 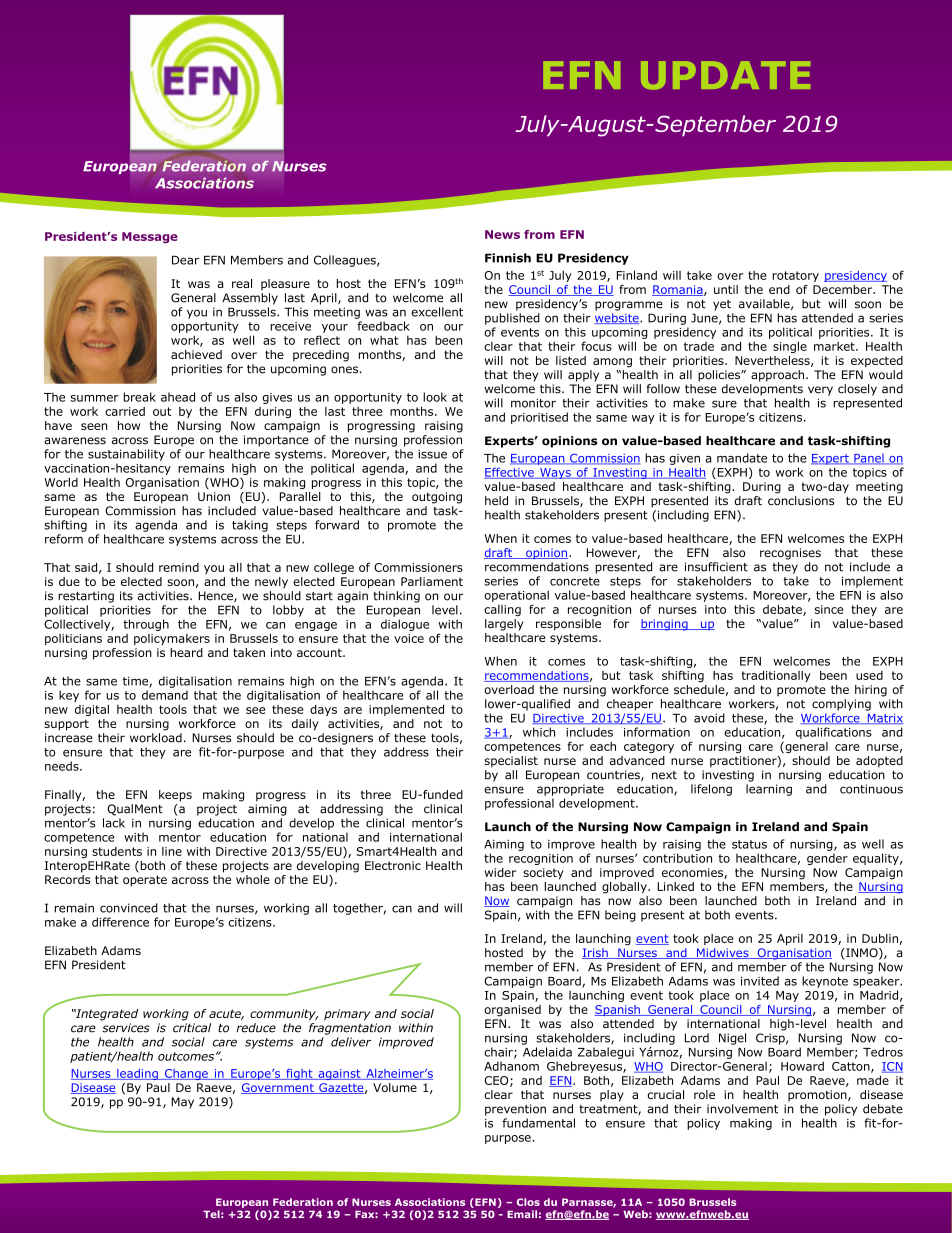 I want to click on learning, so click(x=769, y=790).
